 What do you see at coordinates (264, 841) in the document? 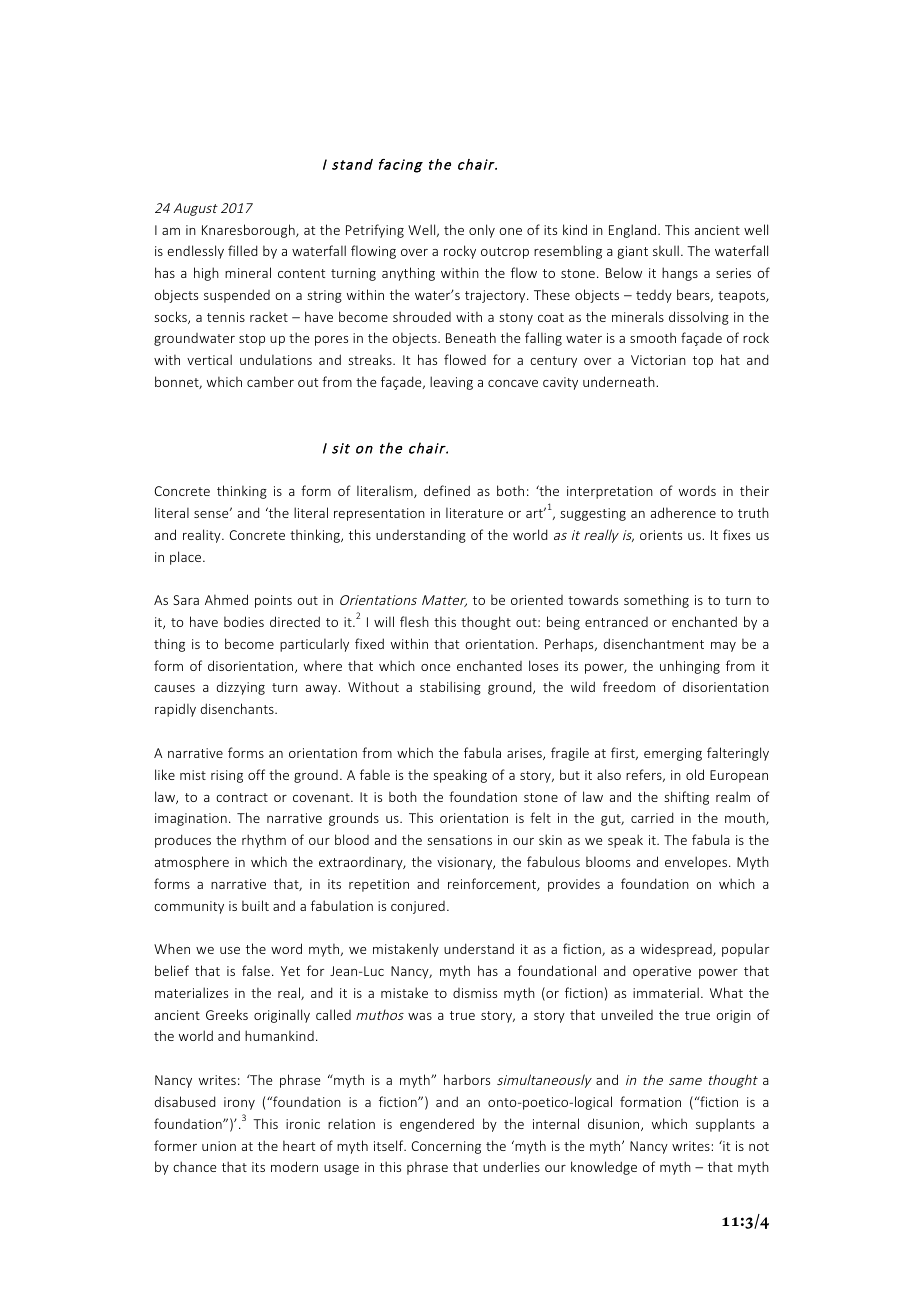
I see `rhythm` at bounding box center [264, 841].
